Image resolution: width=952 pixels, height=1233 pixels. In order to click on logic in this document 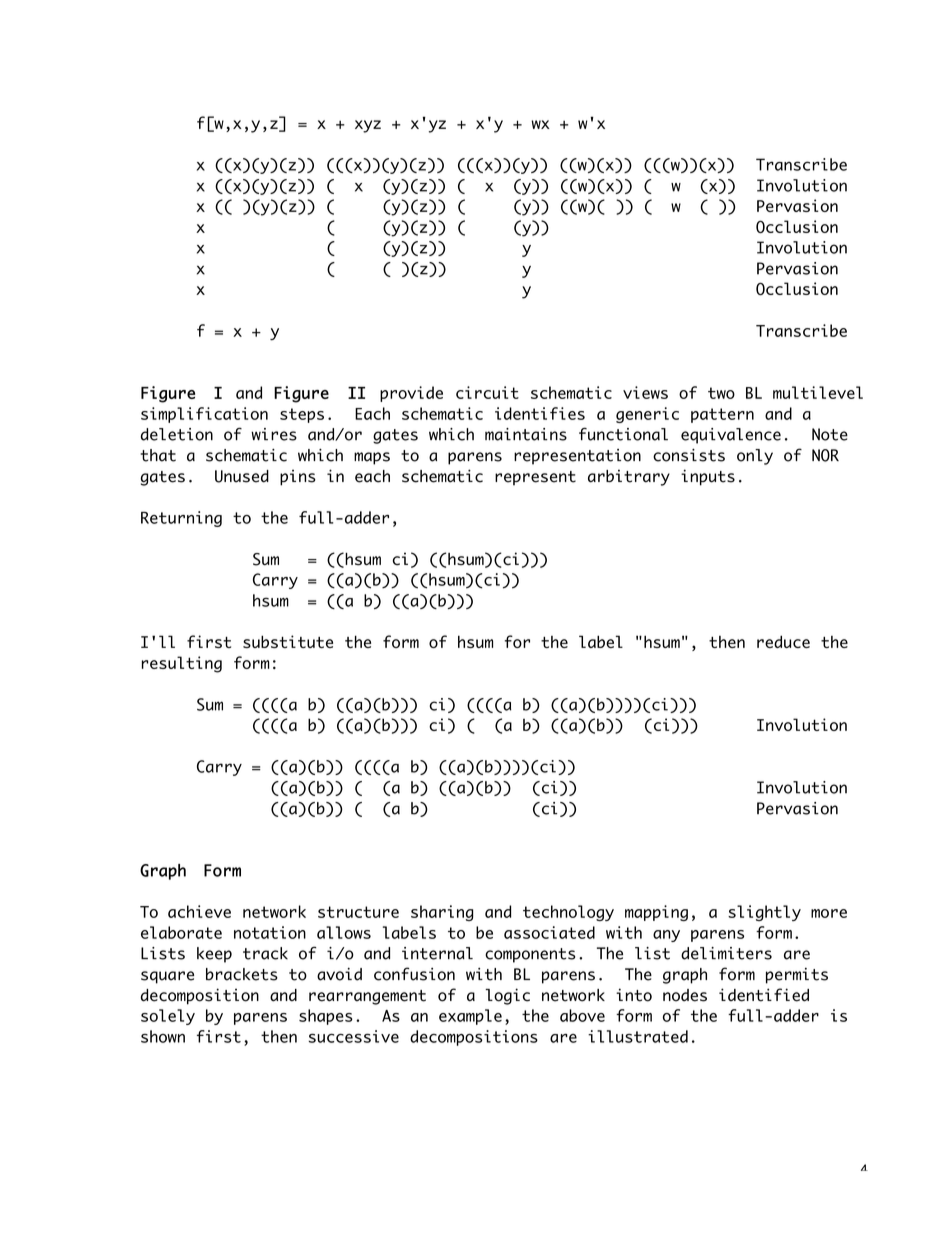, I will do `click(507, 996)`.
